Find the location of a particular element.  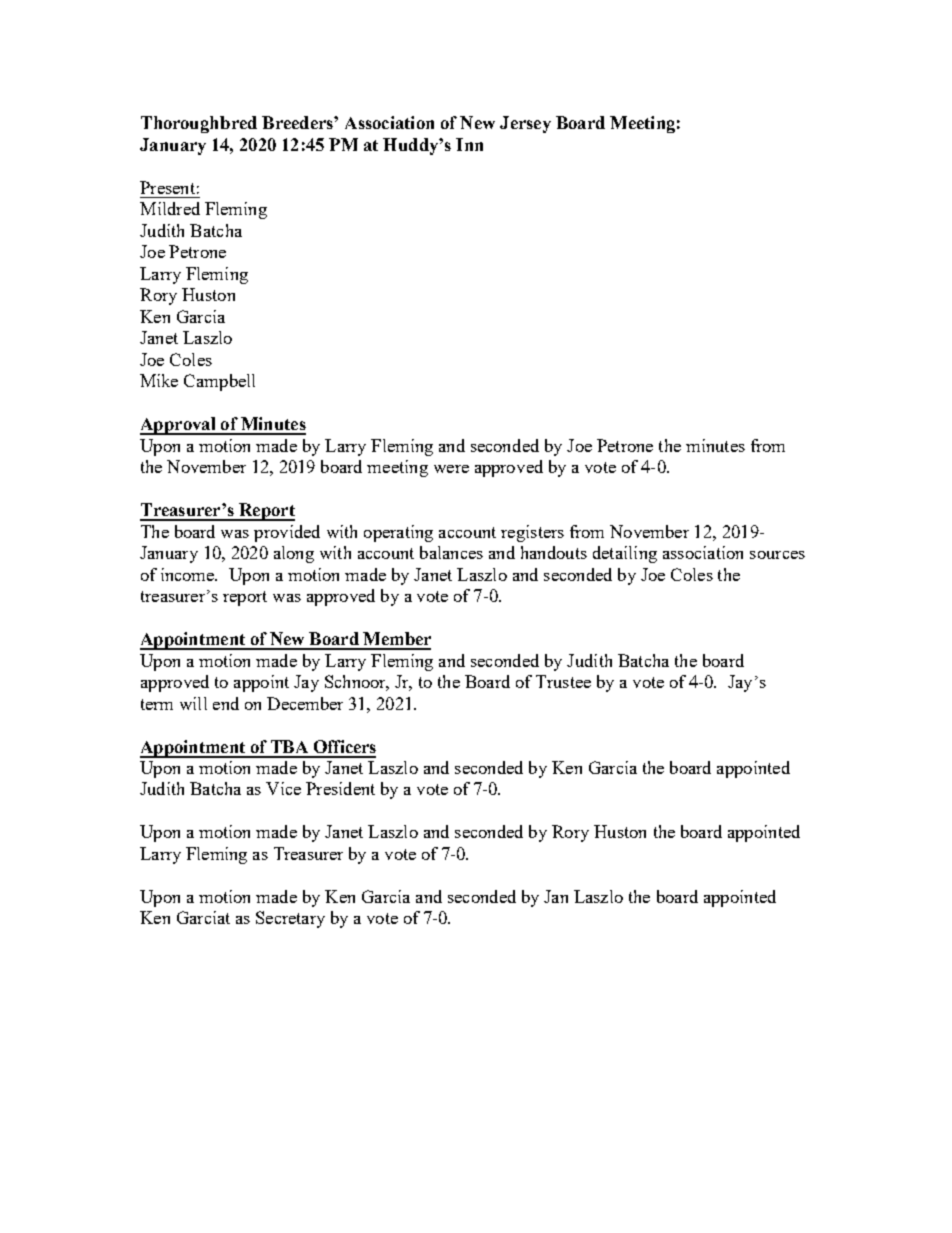

Inn is located at coordinates (469, 144).
